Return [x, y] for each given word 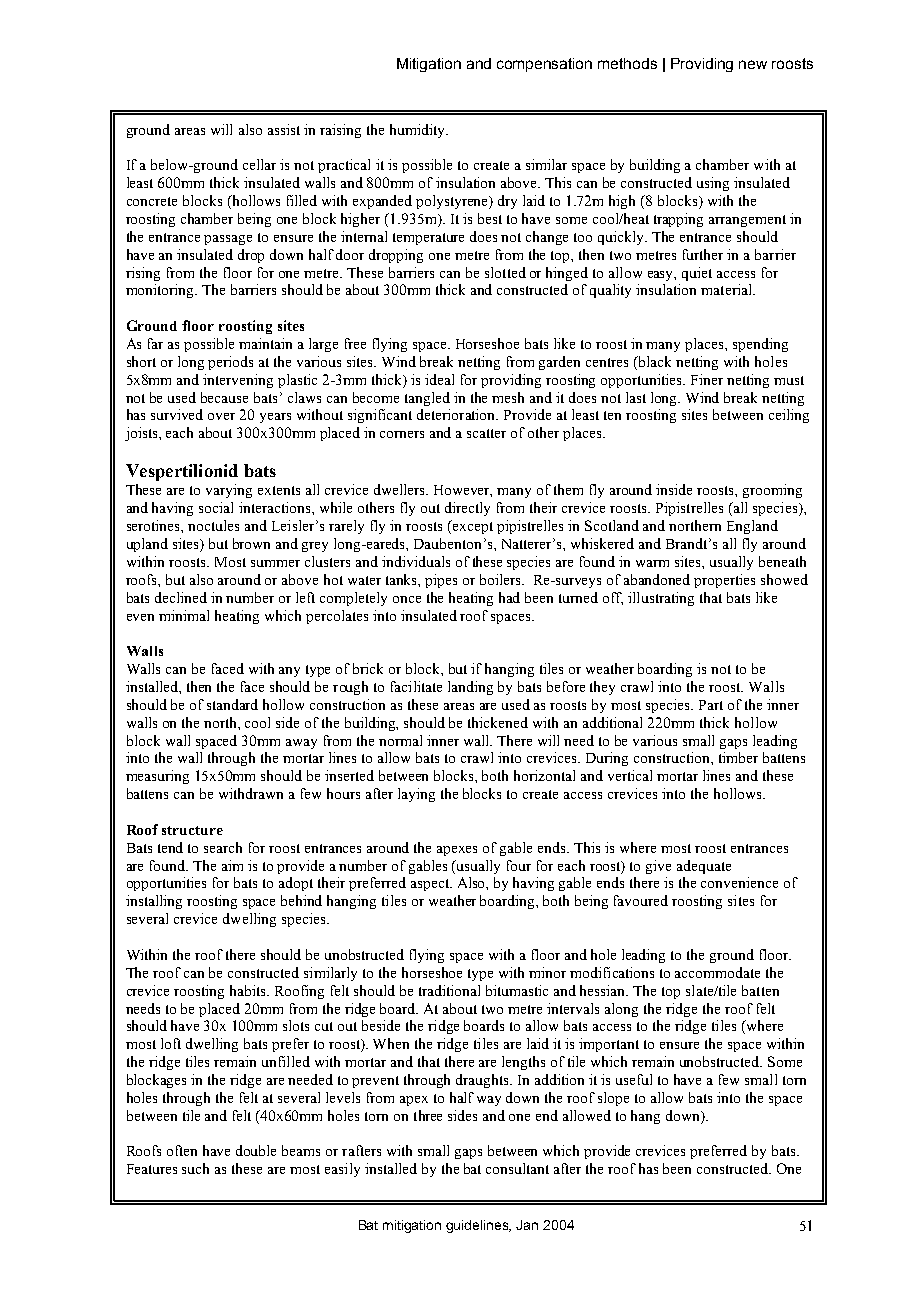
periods [230, 363]
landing [470, 688]
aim [232, 865]
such [195, 1168]
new [753, 64]
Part [711, 705]
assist [284, 129]
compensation [544, 65]
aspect [431, 885]
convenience [739, 882]
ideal [439, 379]
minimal [184, 615]
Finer [707, 379]
